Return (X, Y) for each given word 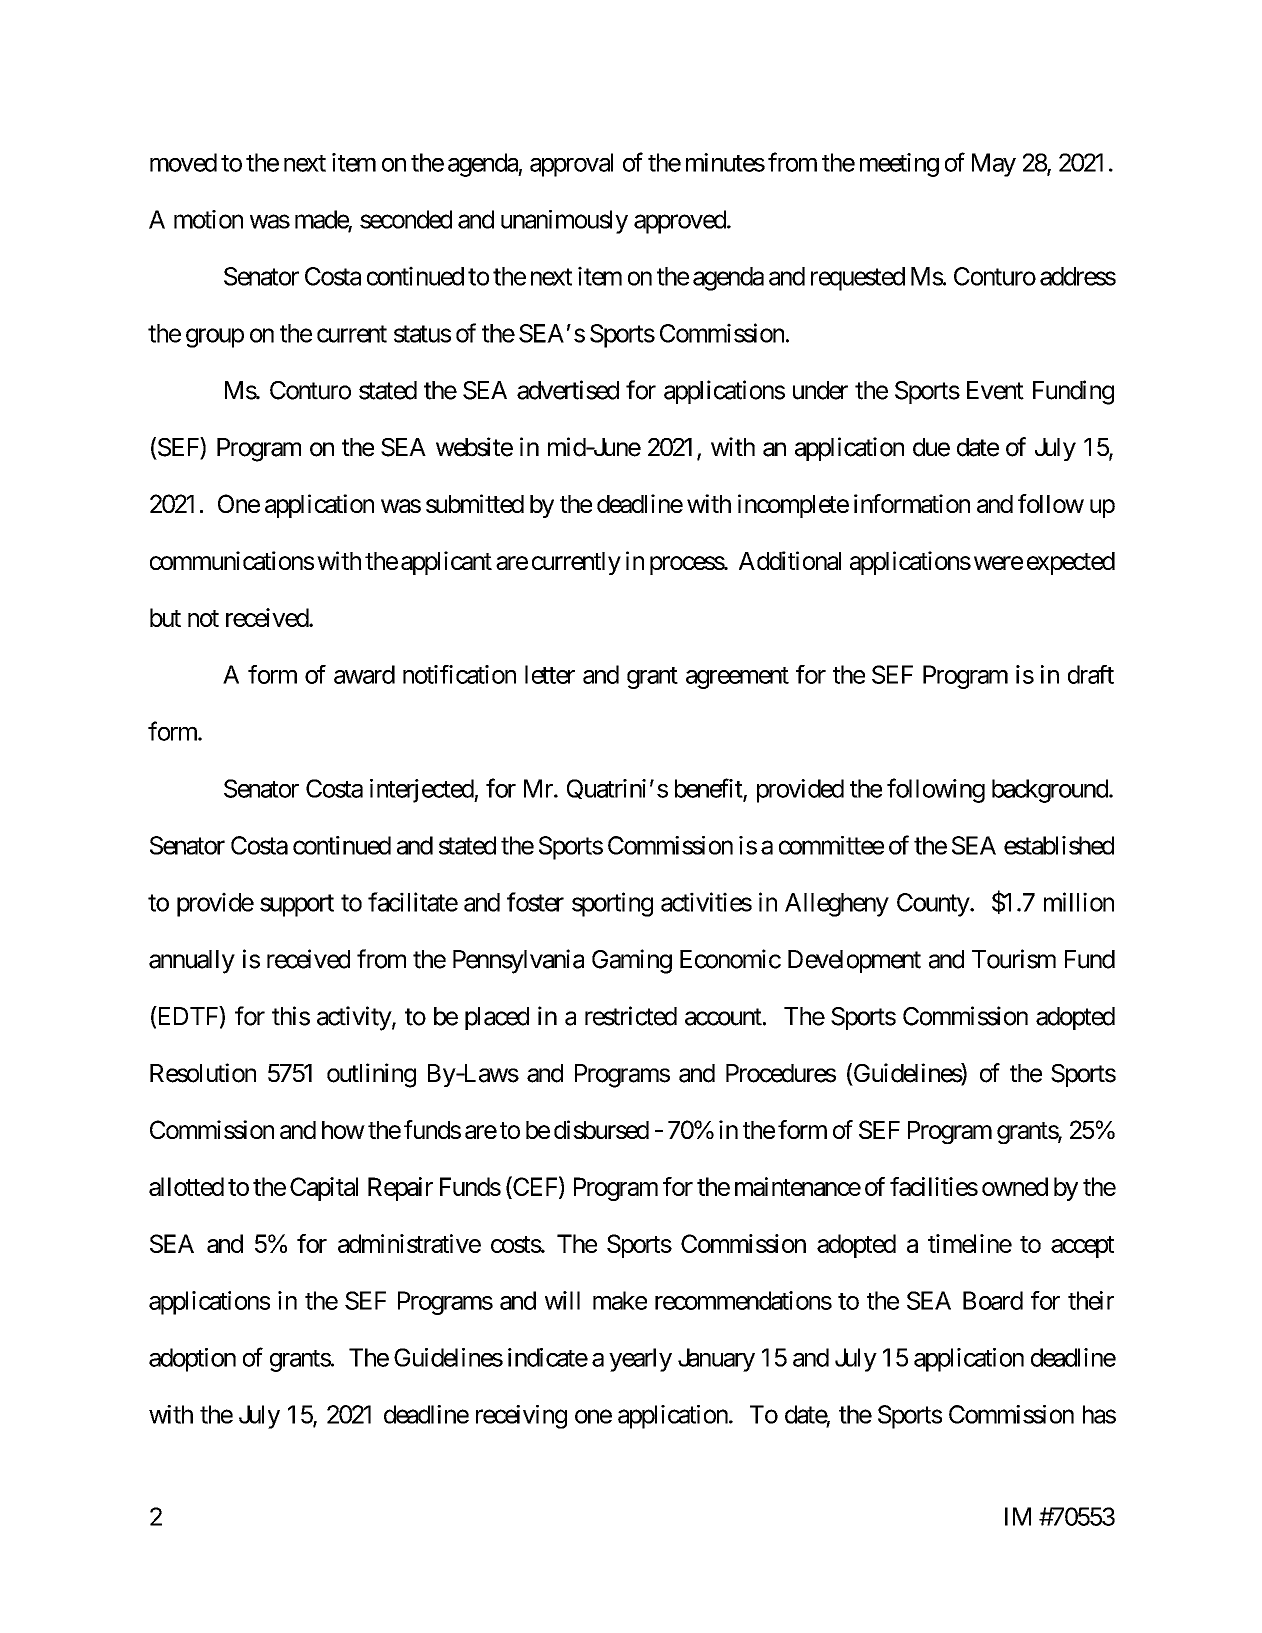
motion (208, 219)
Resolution (203, 1073)
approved (681, 222)
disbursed (601, 1129)
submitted (475, 503)
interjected (422, 791)
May (994, 165)
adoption (192, 1360)
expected (1071, 563)
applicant (446, 563)
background (1051, 791)
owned (1015, 1186)
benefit (709, 789)
